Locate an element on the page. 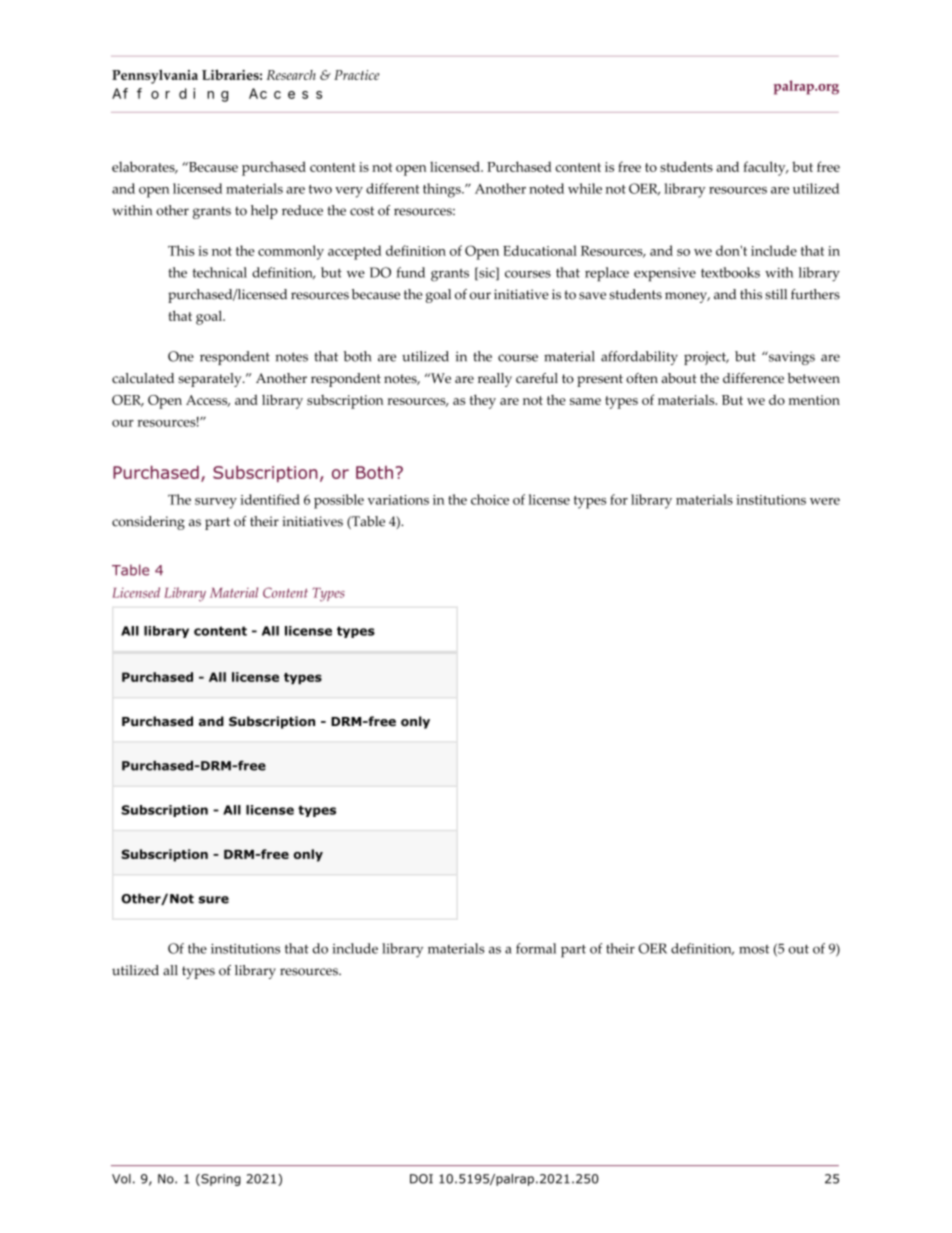 This document has height=1233, width=952. Research is located at coordinates (291, 75).
